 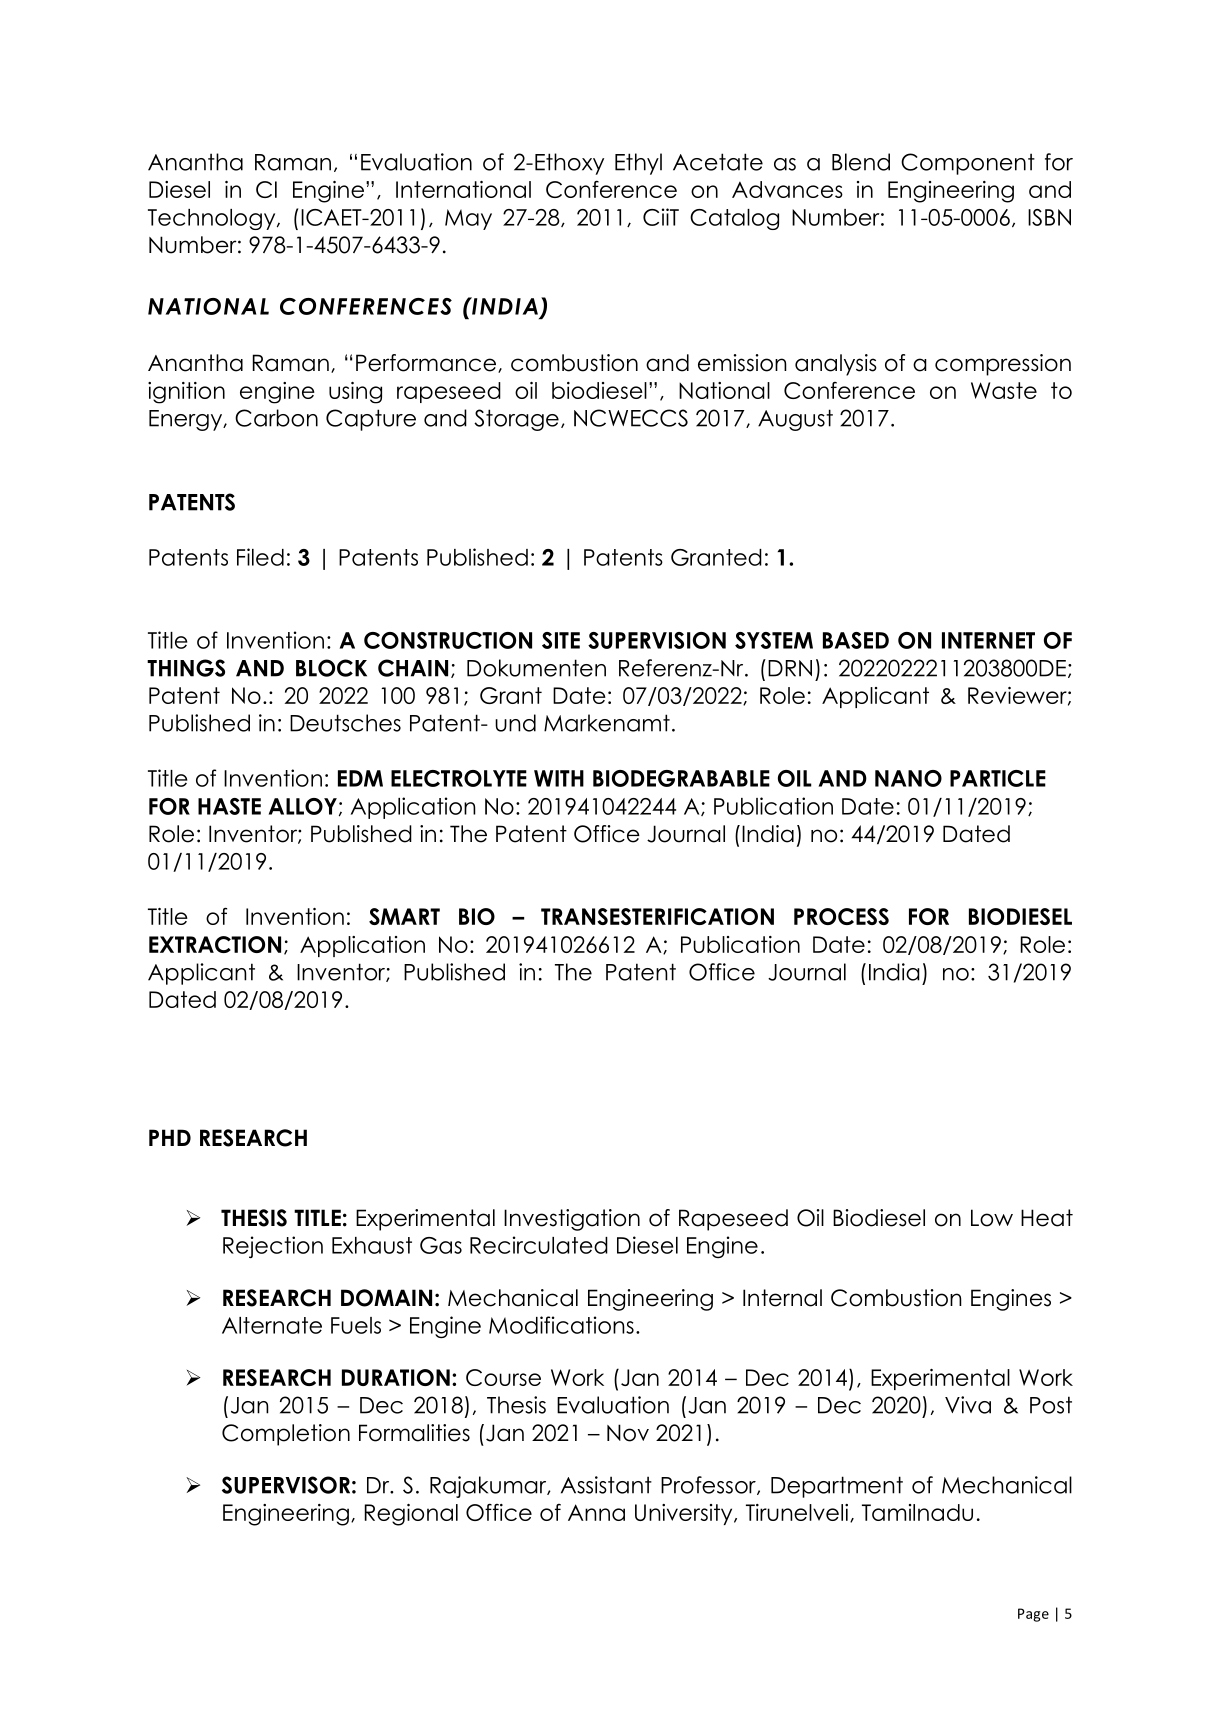 I want to click on PROCESS, so click(x=841, y=916).
